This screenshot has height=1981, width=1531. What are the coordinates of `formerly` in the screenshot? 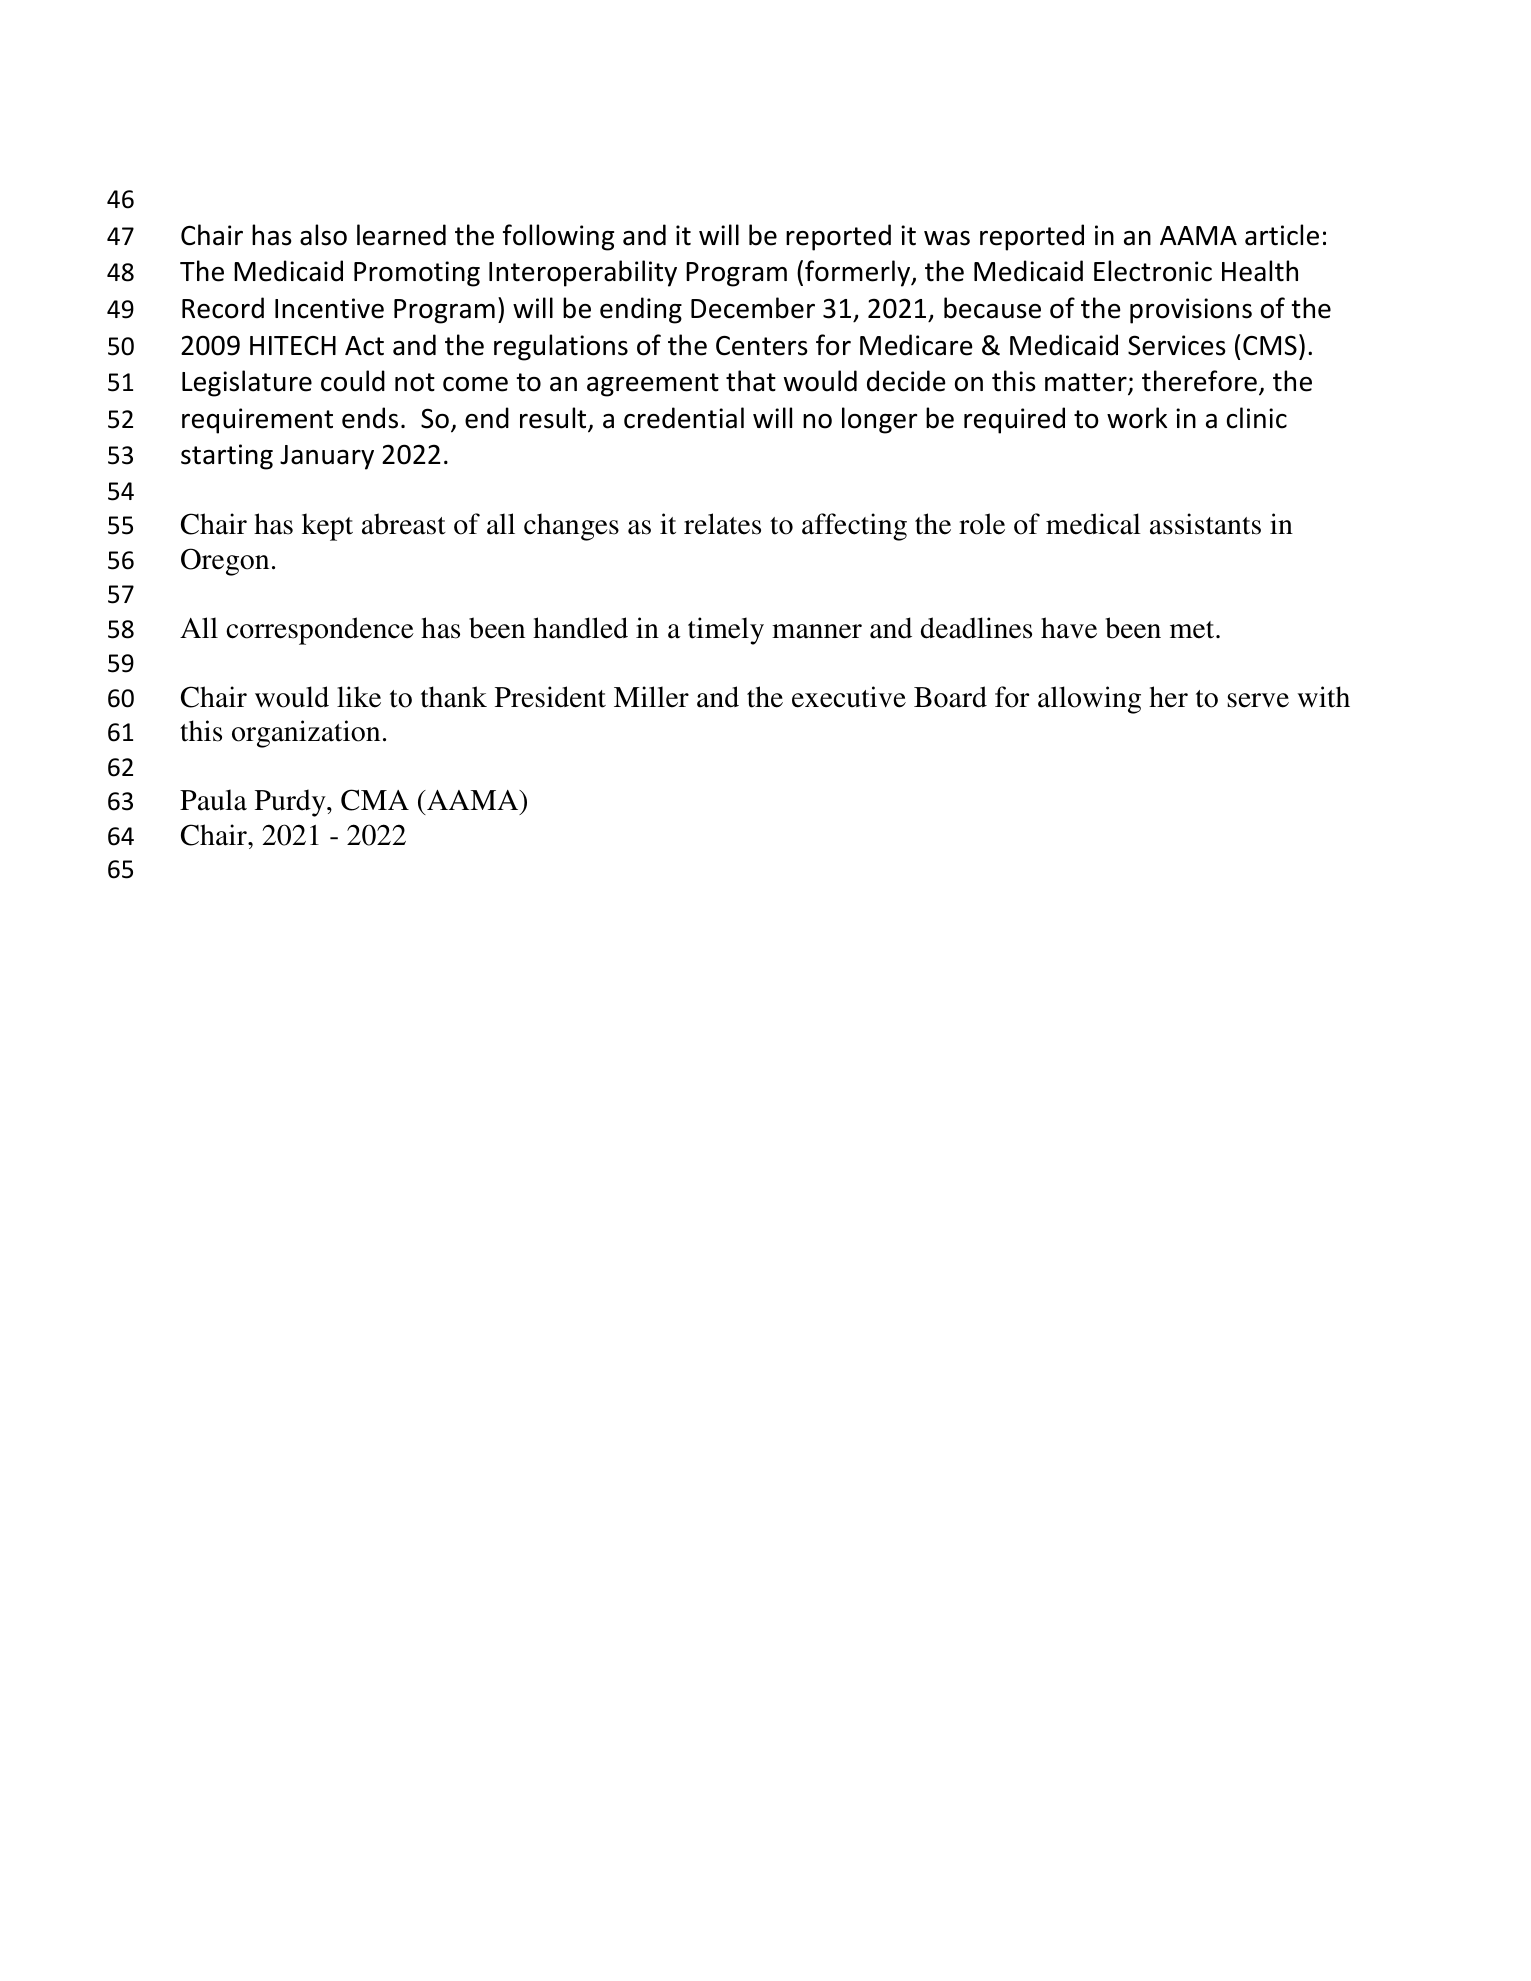 It's located at (859, 273).
